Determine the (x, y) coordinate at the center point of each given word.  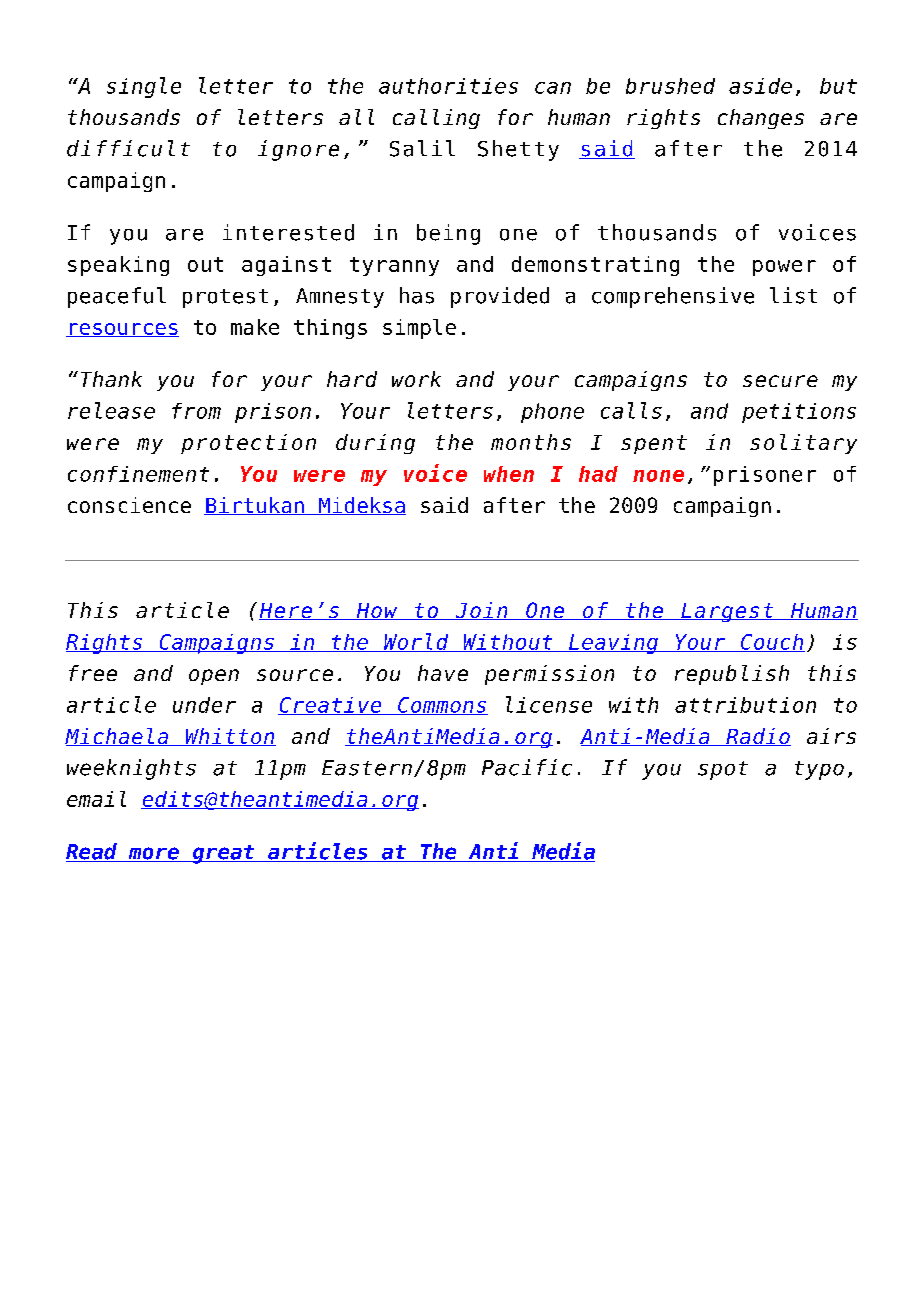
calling (436, 119)
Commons (442, 706)
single (144, 87)
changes (761, 119)
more (153, 854)
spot (723, 770)
